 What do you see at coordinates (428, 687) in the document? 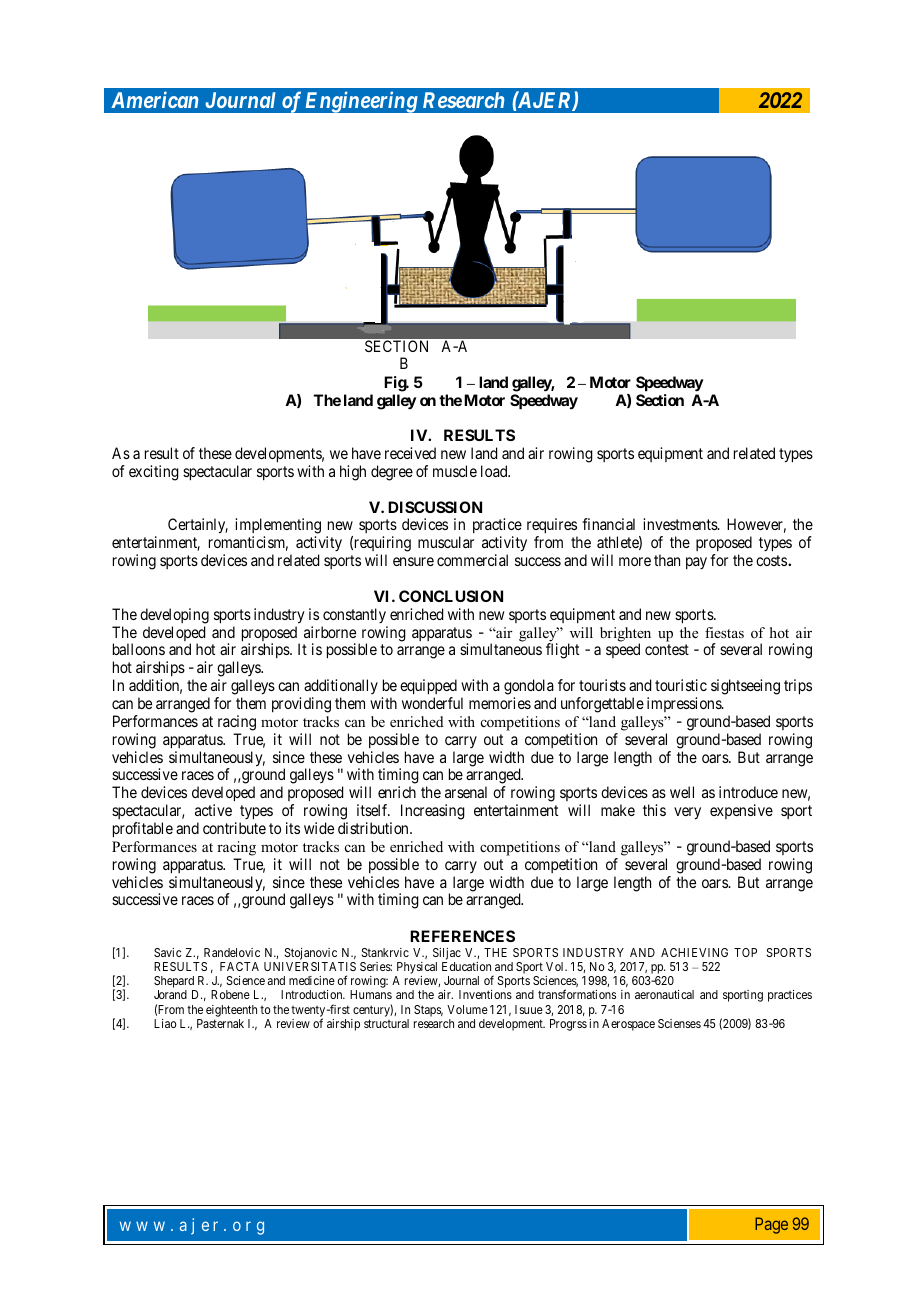
I see `equipped` at bounding box center [428, 687].
